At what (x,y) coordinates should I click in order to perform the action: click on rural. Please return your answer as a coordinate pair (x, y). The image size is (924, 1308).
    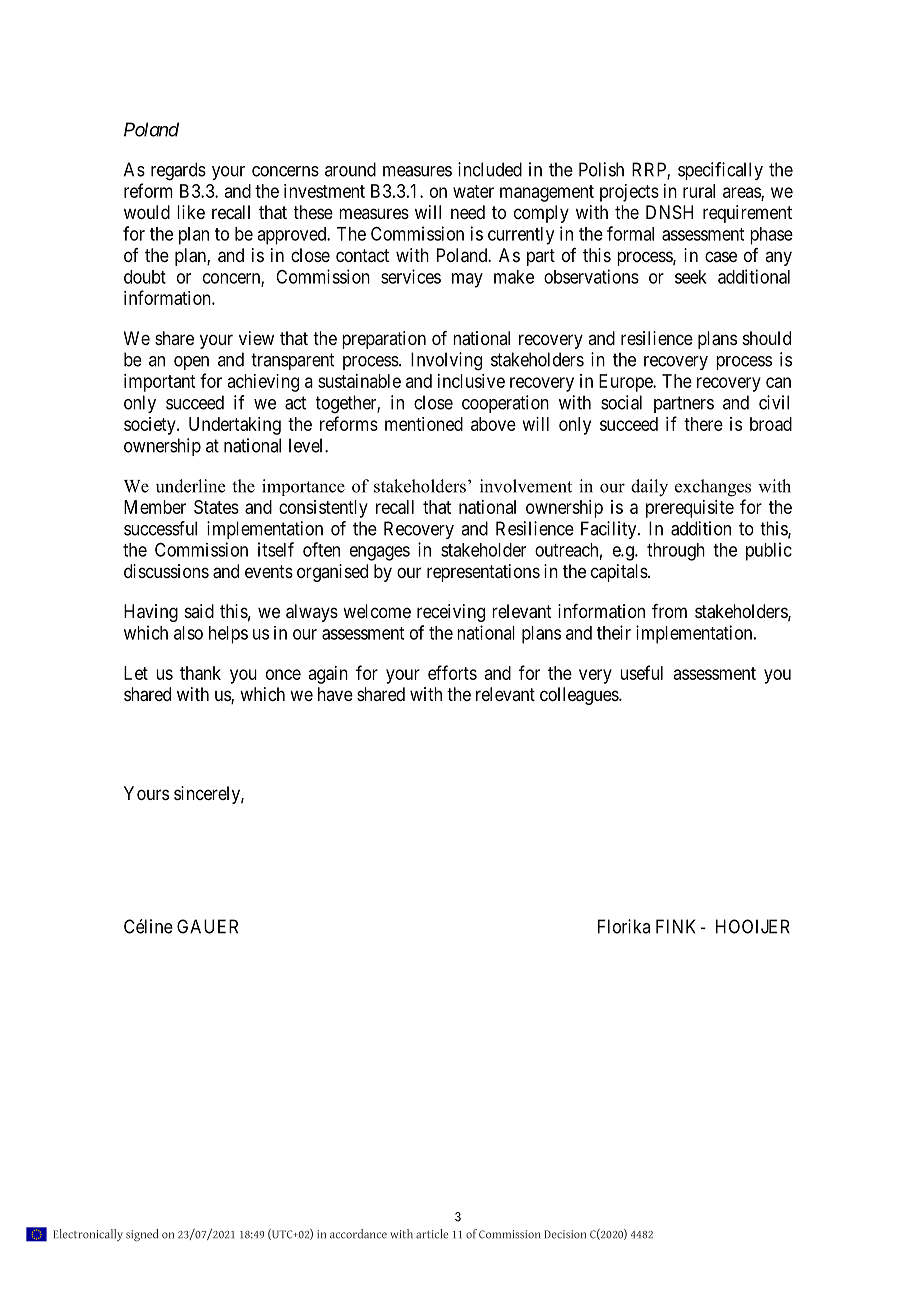
    Looking at the image, I should click on (699, 191).
